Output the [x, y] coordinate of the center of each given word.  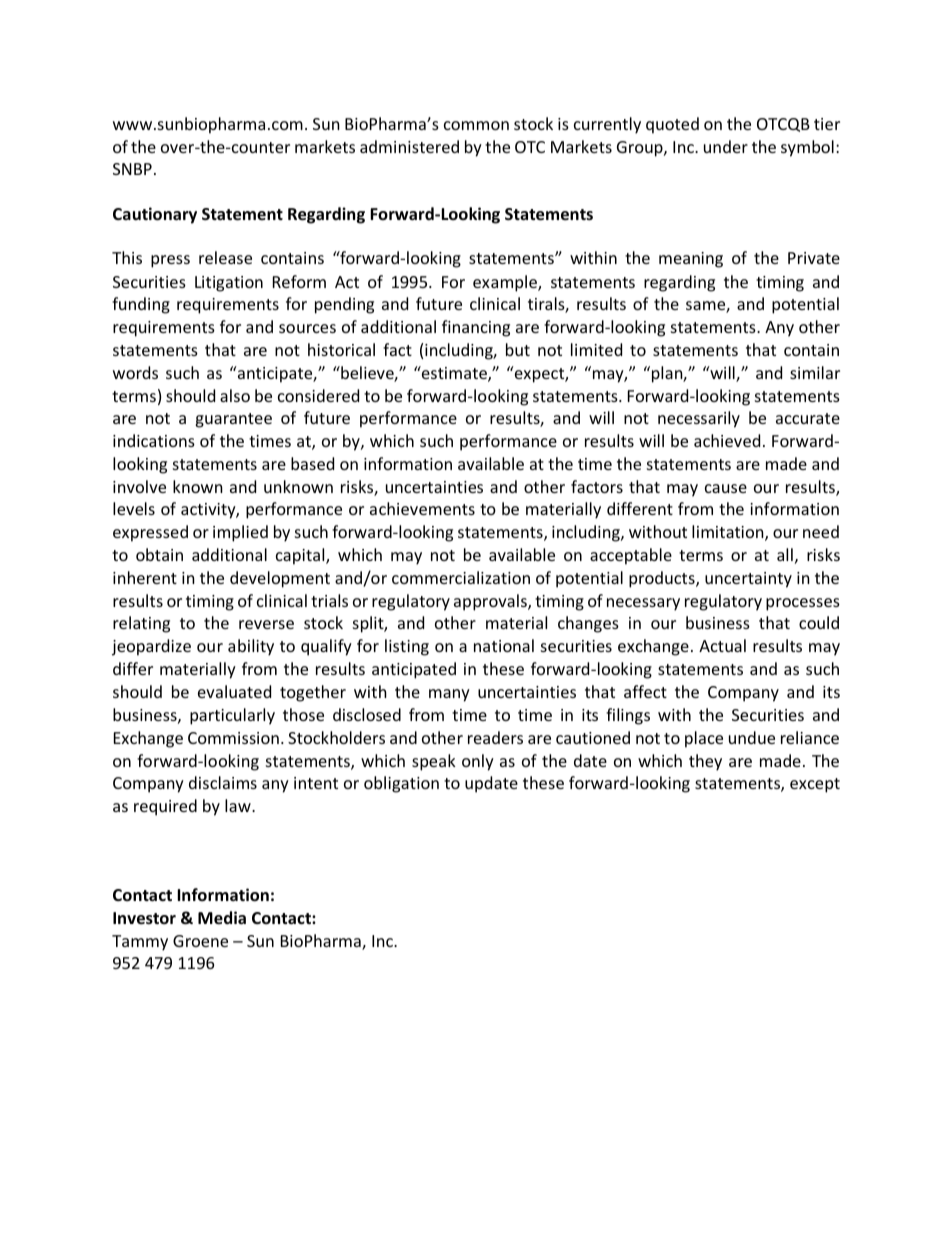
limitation [729, 533]
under [726, 146]
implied [240, 533]
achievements [422, 508]
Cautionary [155, 215]
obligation [401, 784]
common [476, 125]
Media [222, 918]
